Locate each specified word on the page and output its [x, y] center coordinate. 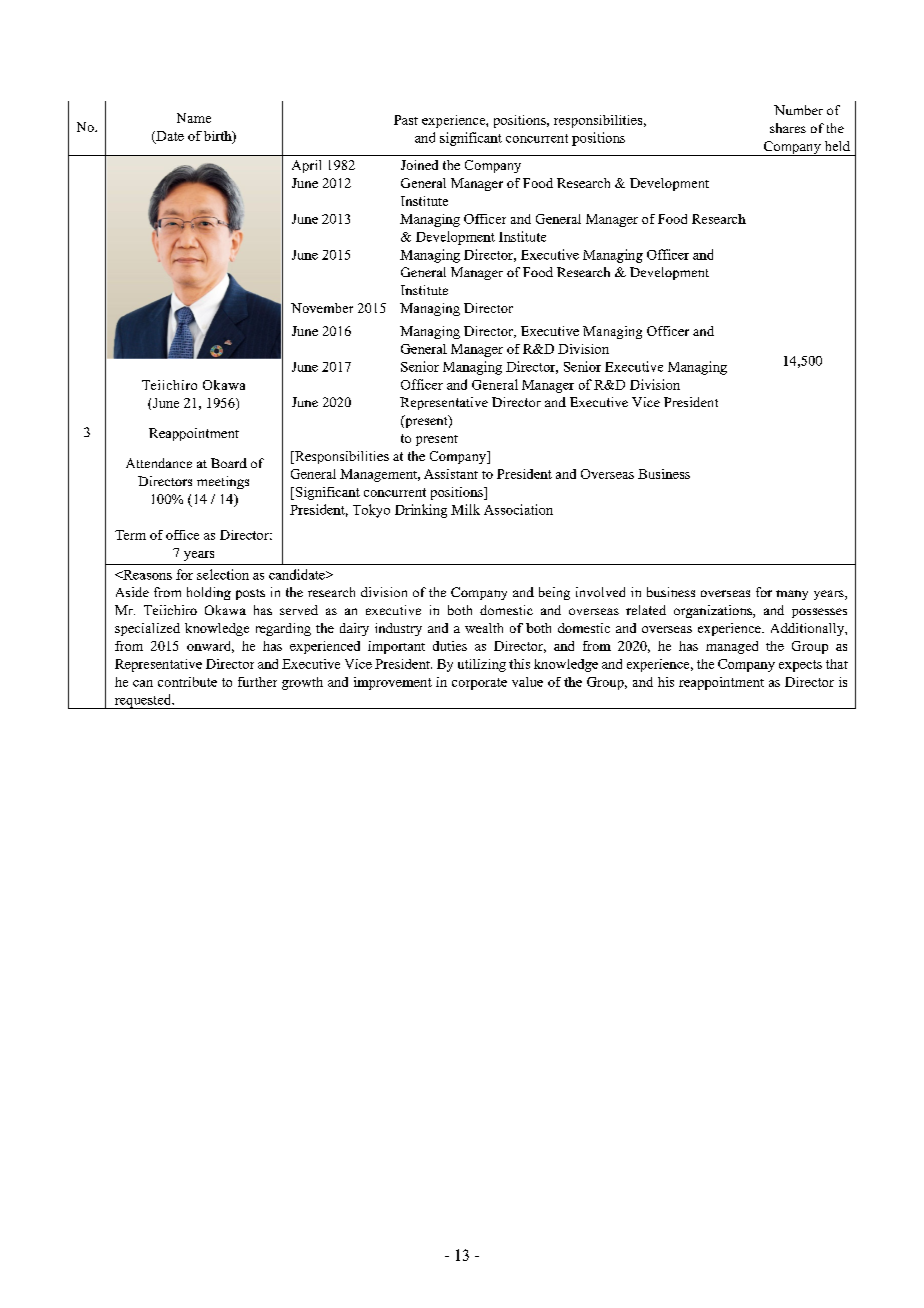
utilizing [482, 665]
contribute [187, 682]
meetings [223, 482]
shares [788, 128]
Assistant [451, 474]
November [322, 308]
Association [518, 509]
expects [800, 666]
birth [219, 137]
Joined [419, 165]
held [837, 146]
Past [406, 120]
